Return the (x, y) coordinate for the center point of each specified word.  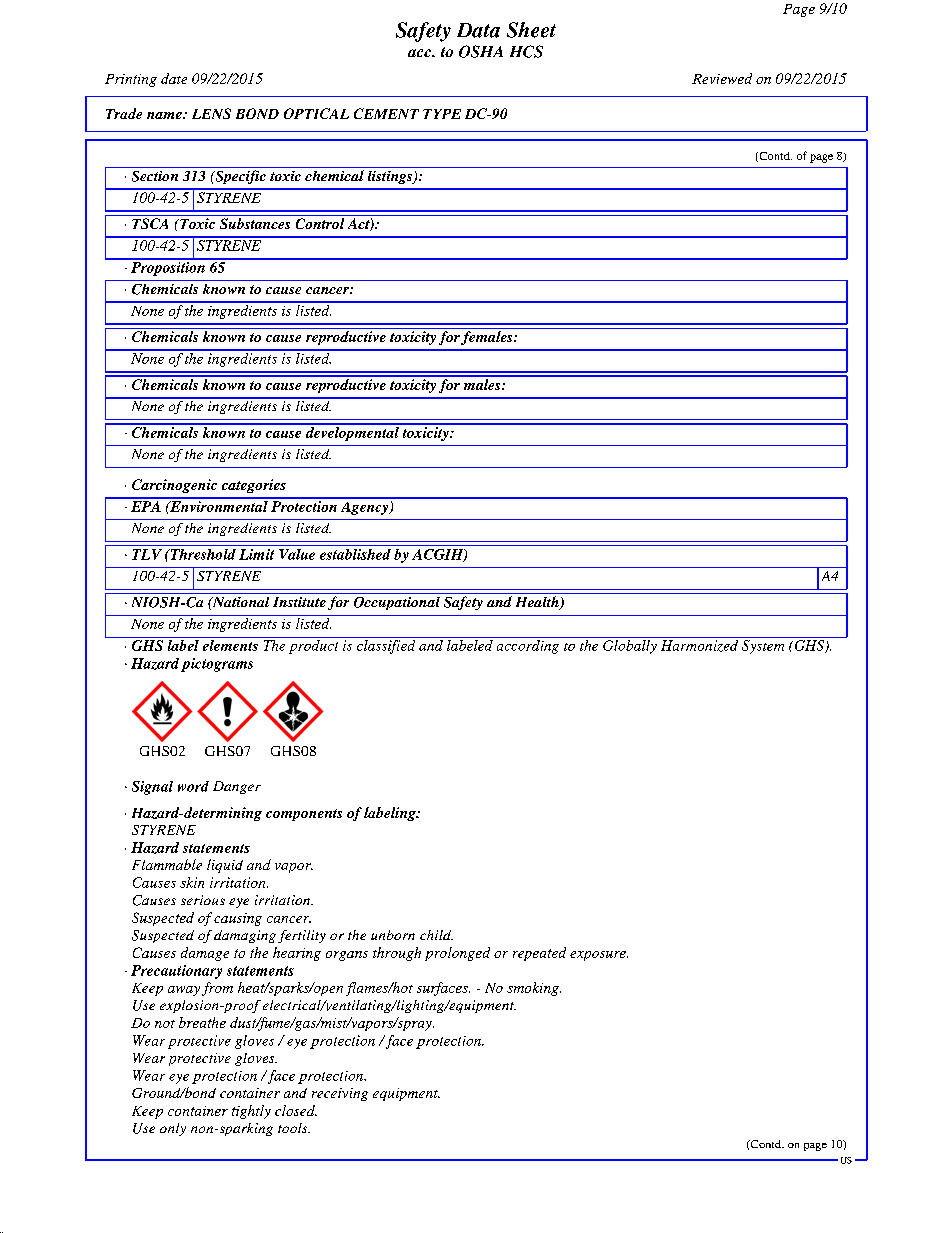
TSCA (150, 223)
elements (230, 645)
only (173, 1129)
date (174, 78)
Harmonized (699, 644)
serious (203, 900)
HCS (526, 51)
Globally (630, 645)
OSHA (481, 51)
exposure (599, 956)
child (436, 935)
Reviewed (722, 78)
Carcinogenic (174, 486)
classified (386, 645)
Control (320, 223)
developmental (352, 432)
